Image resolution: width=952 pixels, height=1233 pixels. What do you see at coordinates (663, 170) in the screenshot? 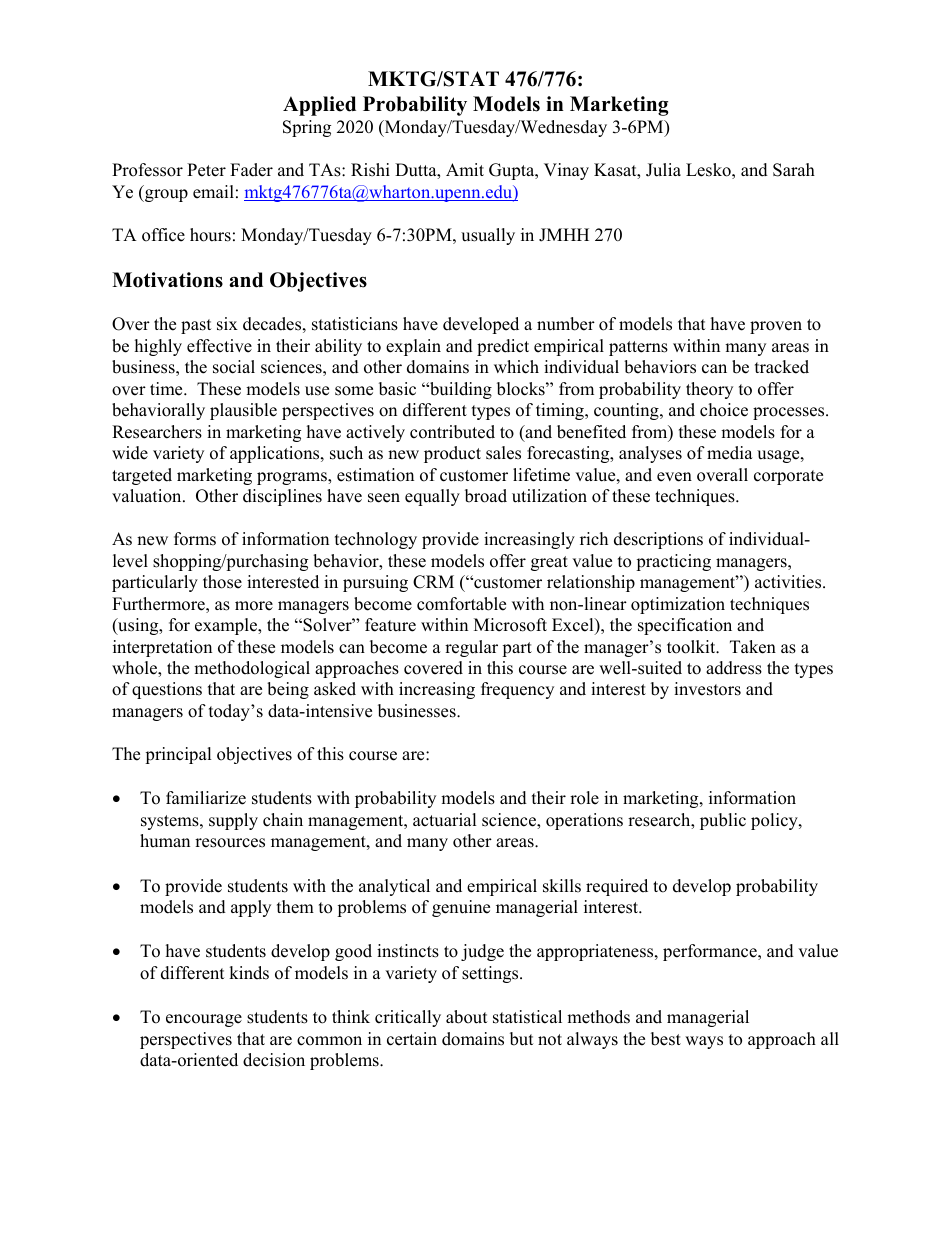
I see `Julia` at bounding box center [663, 170].
